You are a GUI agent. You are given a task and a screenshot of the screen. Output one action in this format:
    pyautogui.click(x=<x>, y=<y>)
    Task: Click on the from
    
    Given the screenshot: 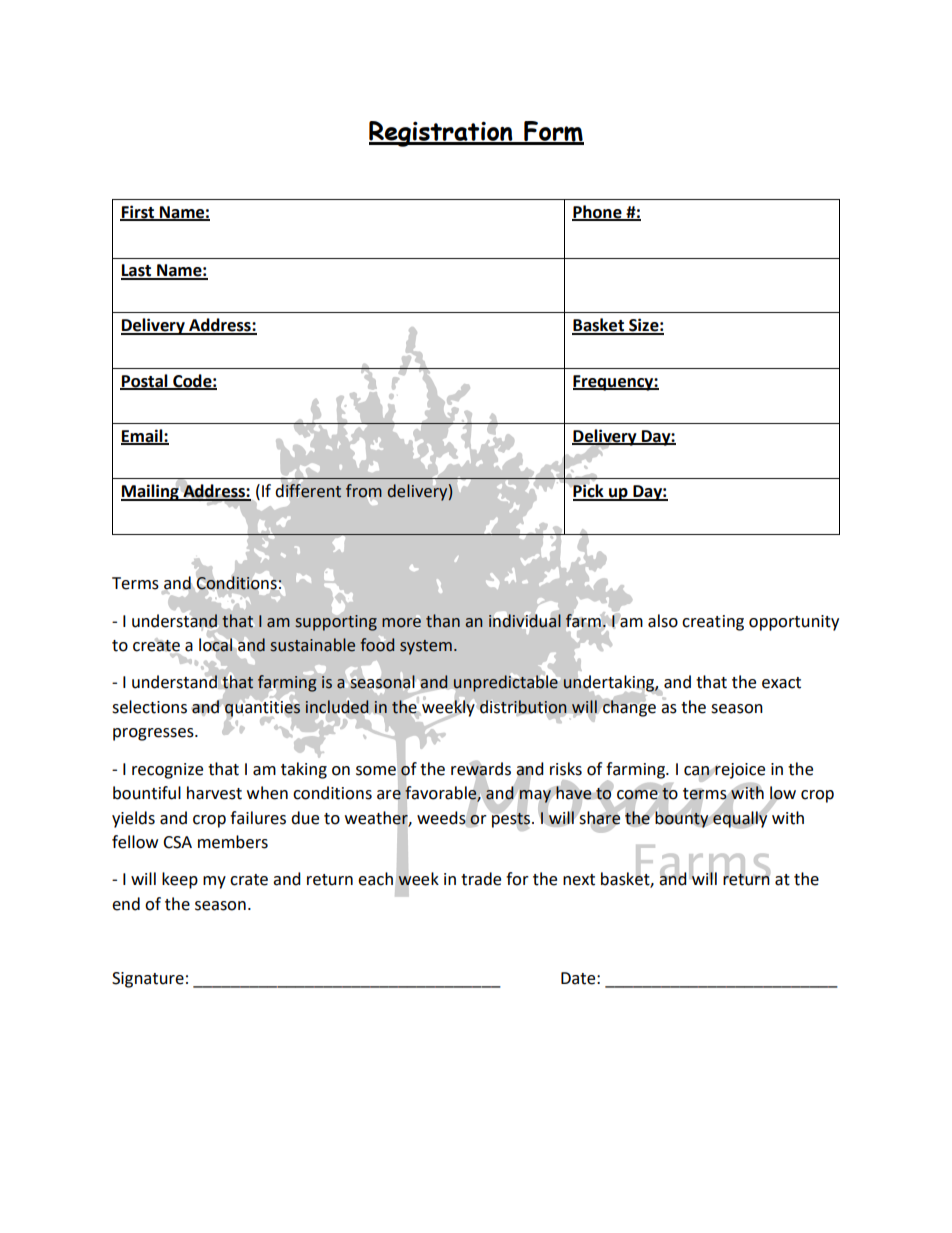 What is the action you would take?
    pyautogui.click(x=364, y=491)
